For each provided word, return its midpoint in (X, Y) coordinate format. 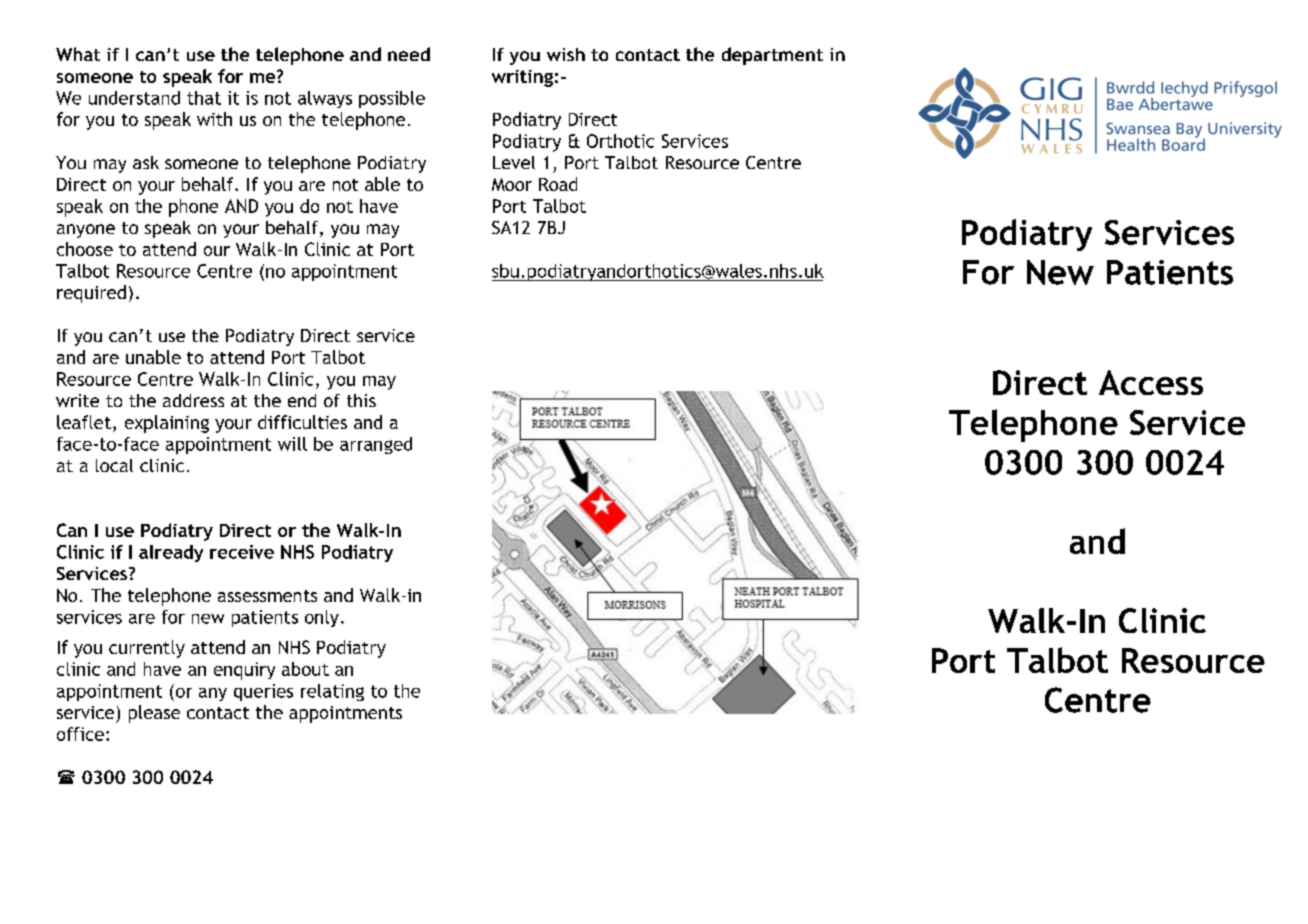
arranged (376, 445)
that (204, 98)
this (361, 400)
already (171, 553)
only (322, 618)
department (772, 56)
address (193, 400)
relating (332, 692)
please (154, 714)
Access (1151, 382)
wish (566, 54)
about (305, 669)
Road (558, 184)
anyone (86, 231)
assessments (267, 596)
